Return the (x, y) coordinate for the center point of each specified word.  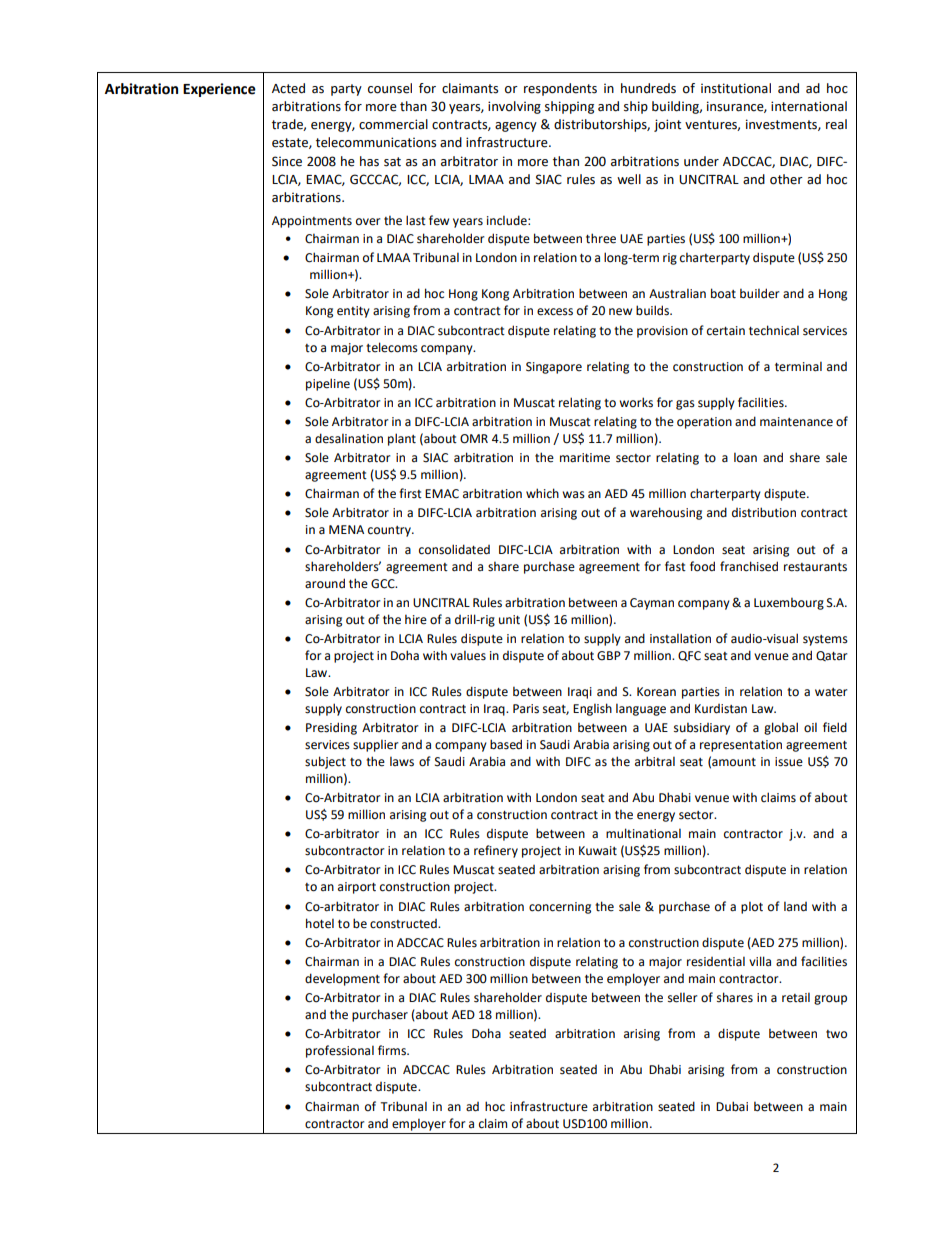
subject (325, 762)
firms (393, 1050)
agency (516, 127)
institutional (736, 88)
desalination (349, 438)
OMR (474, 439)
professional (340, 1051)
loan (745, 457)
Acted (288, 88)
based (506, 744)
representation (741, 746)
